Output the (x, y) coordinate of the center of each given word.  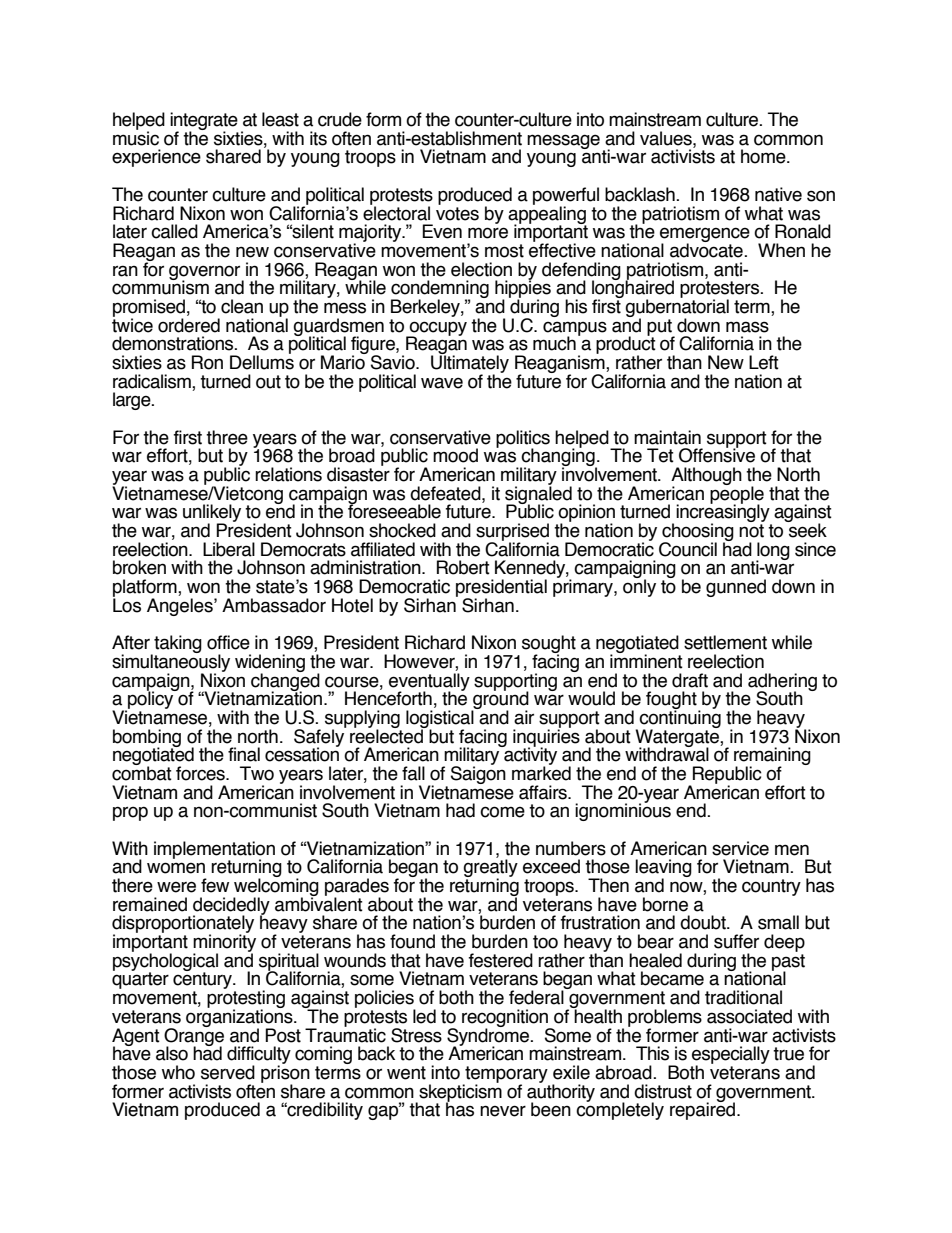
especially (730, 1056)
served (228, 1072)
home (764, 156)
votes (457, 214)
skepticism (459, 1093)
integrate (204, 122)
